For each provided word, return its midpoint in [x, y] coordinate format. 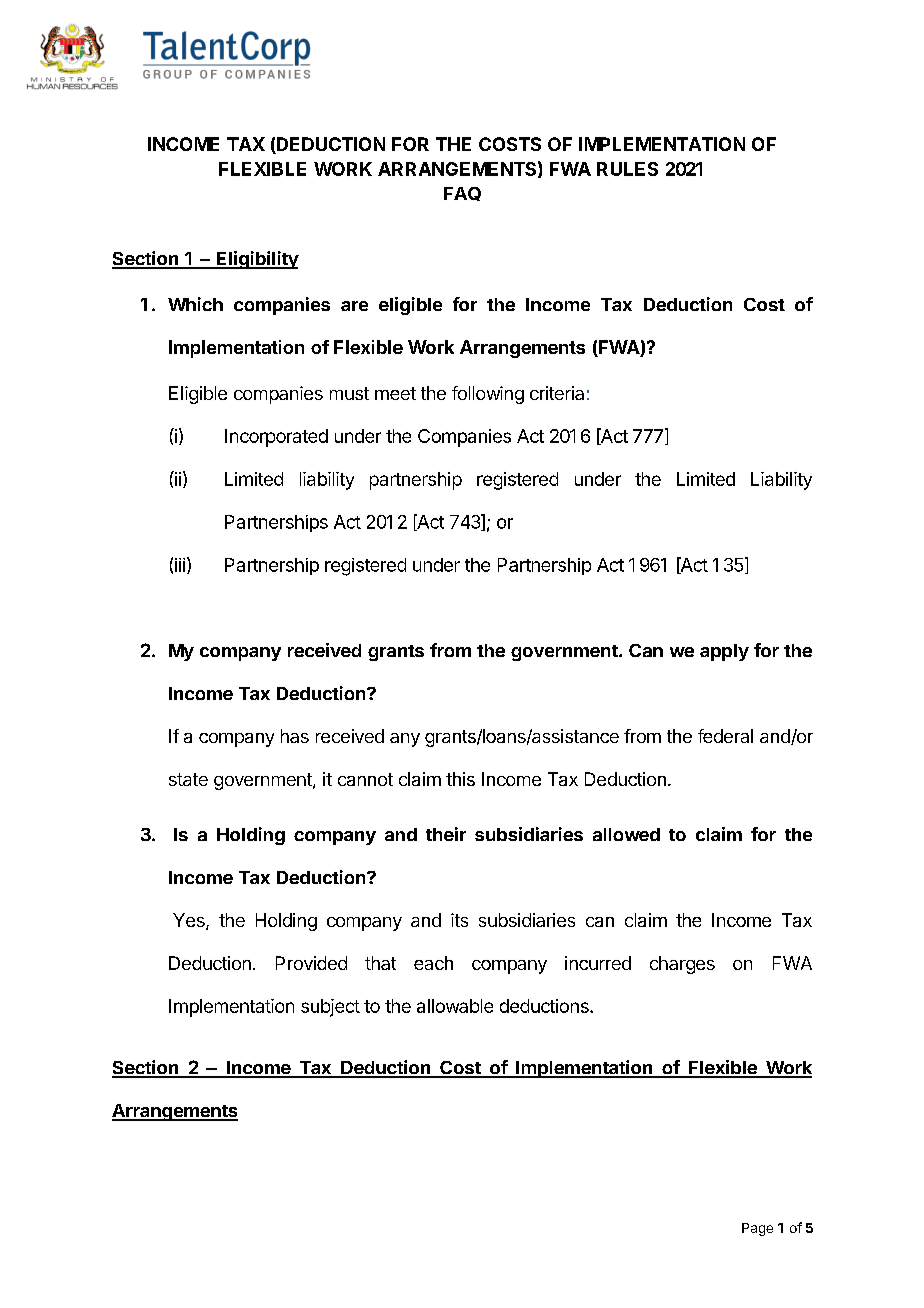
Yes [190, 921]
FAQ [462, 194]
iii [180, 565]
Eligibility [256, 260]
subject [330, 1008]
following [488, 395]
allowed [626, 834]
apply [724, 652]
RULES [627, 169]
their [446, 834]
